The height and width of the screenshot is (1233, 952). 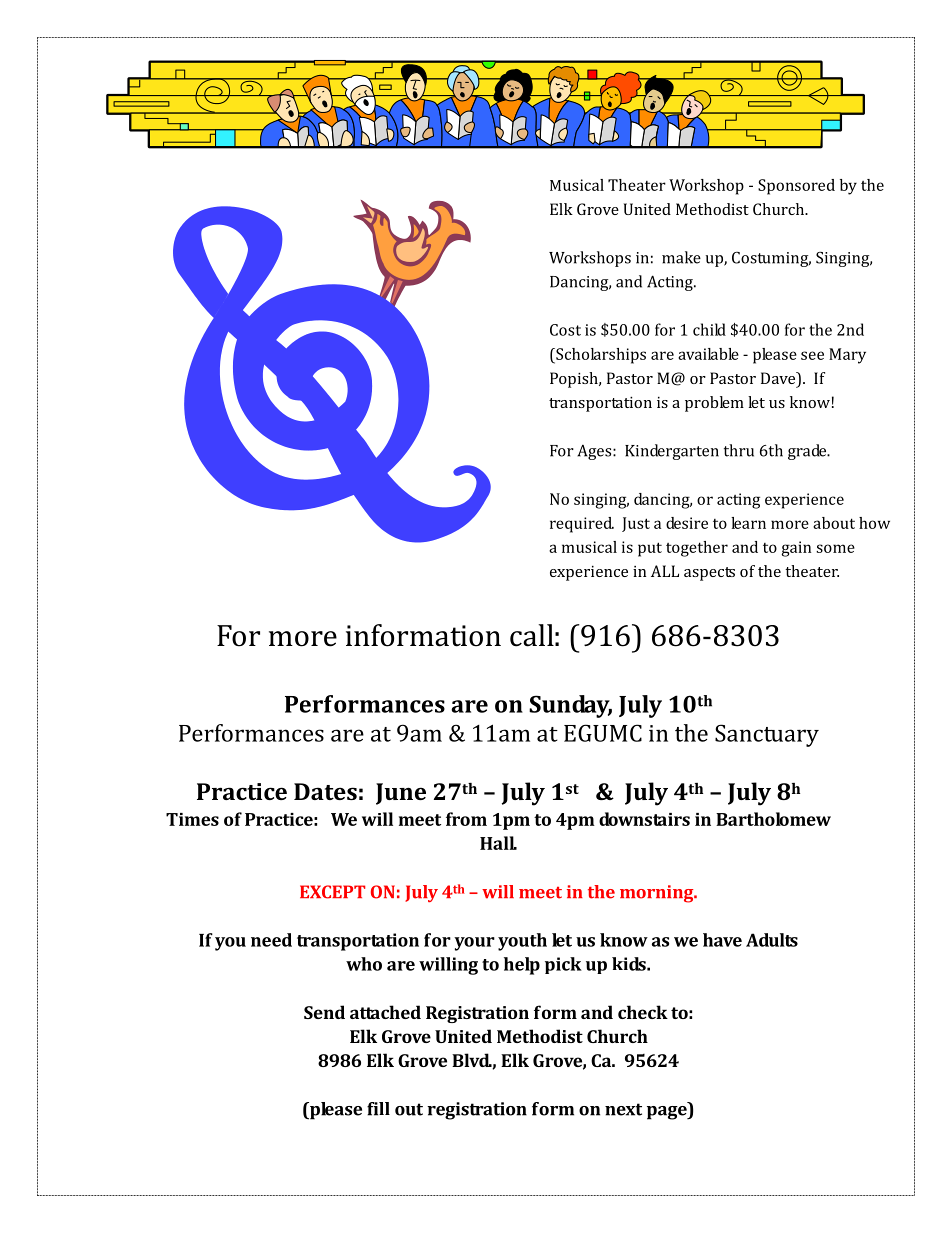 I want to click on next, so click(x=623, y=1109).
